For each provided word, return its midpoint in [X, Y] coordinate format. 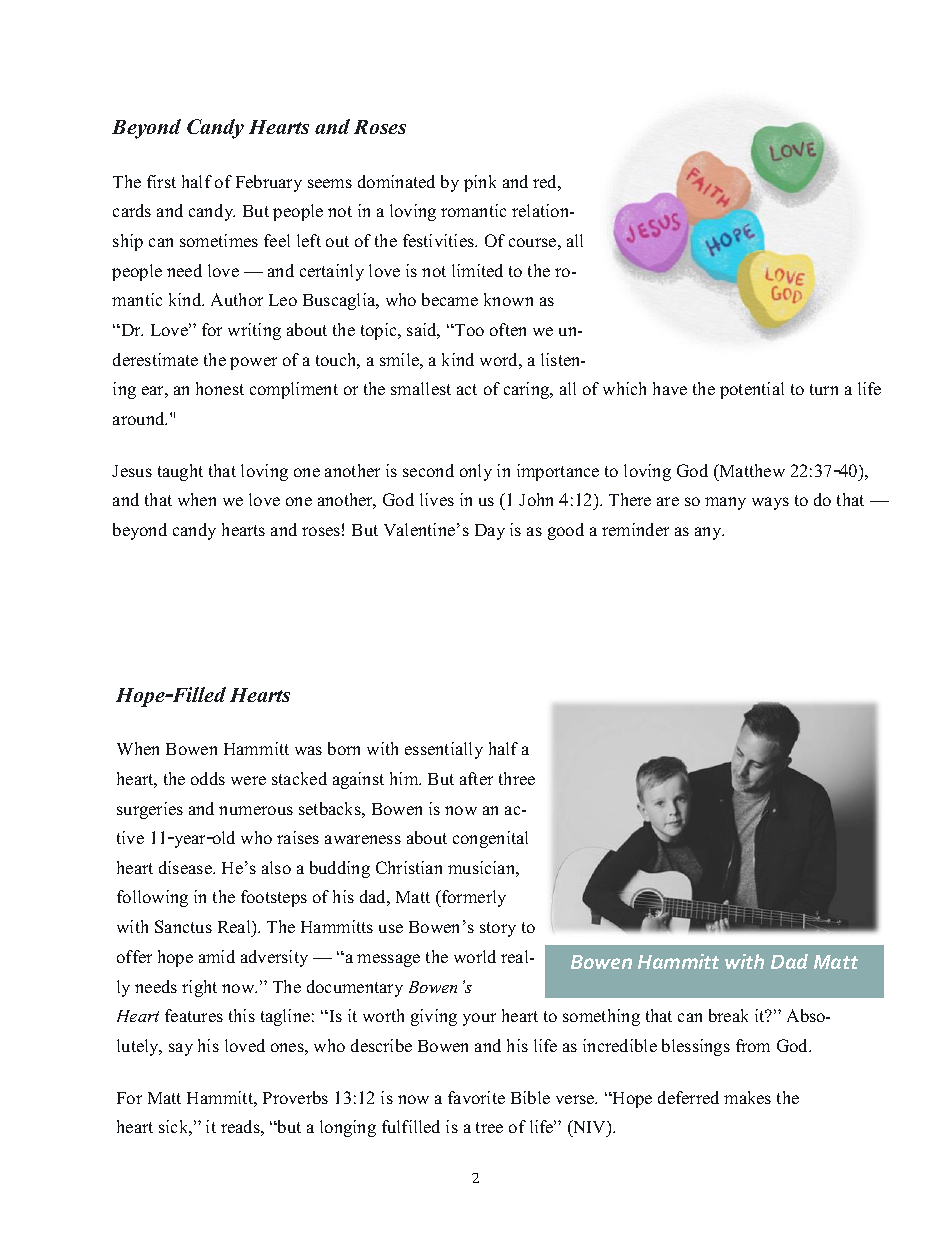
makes [747, 1097]
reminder [635, 529]
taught [180, 472]
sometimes [219, 240]
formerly [473, 898]
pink [480, 183]
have [670, 388]
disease [186, 867]
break [728, 1015]
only [476, 472]
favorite [476, 1097]
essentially [444, 750]
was [308, 750]
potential [752, 390]
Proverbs [295, 1097]
